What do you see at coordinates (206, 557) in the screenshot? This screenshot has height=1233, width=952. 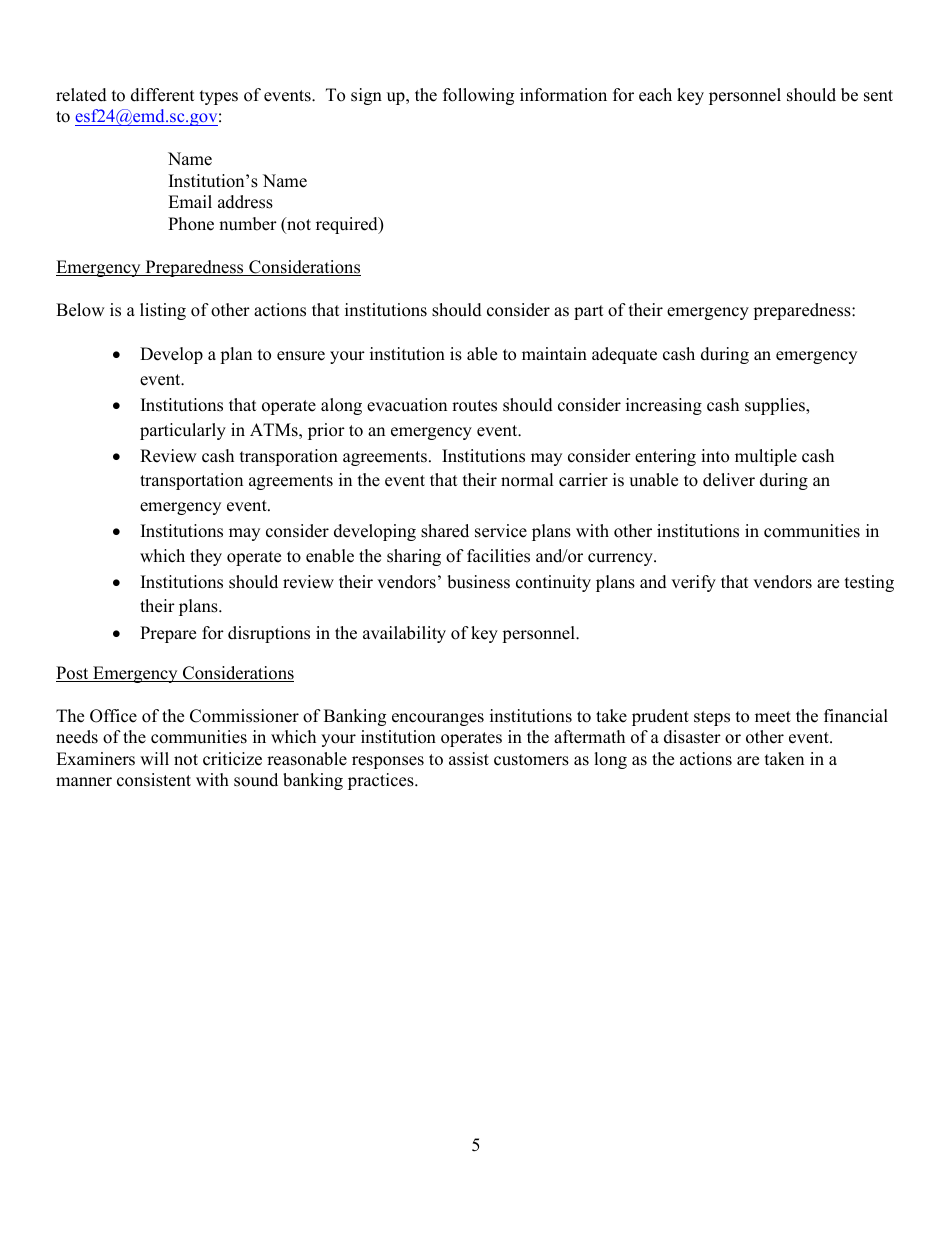 I see `they` at bounding box center [206, 557].
